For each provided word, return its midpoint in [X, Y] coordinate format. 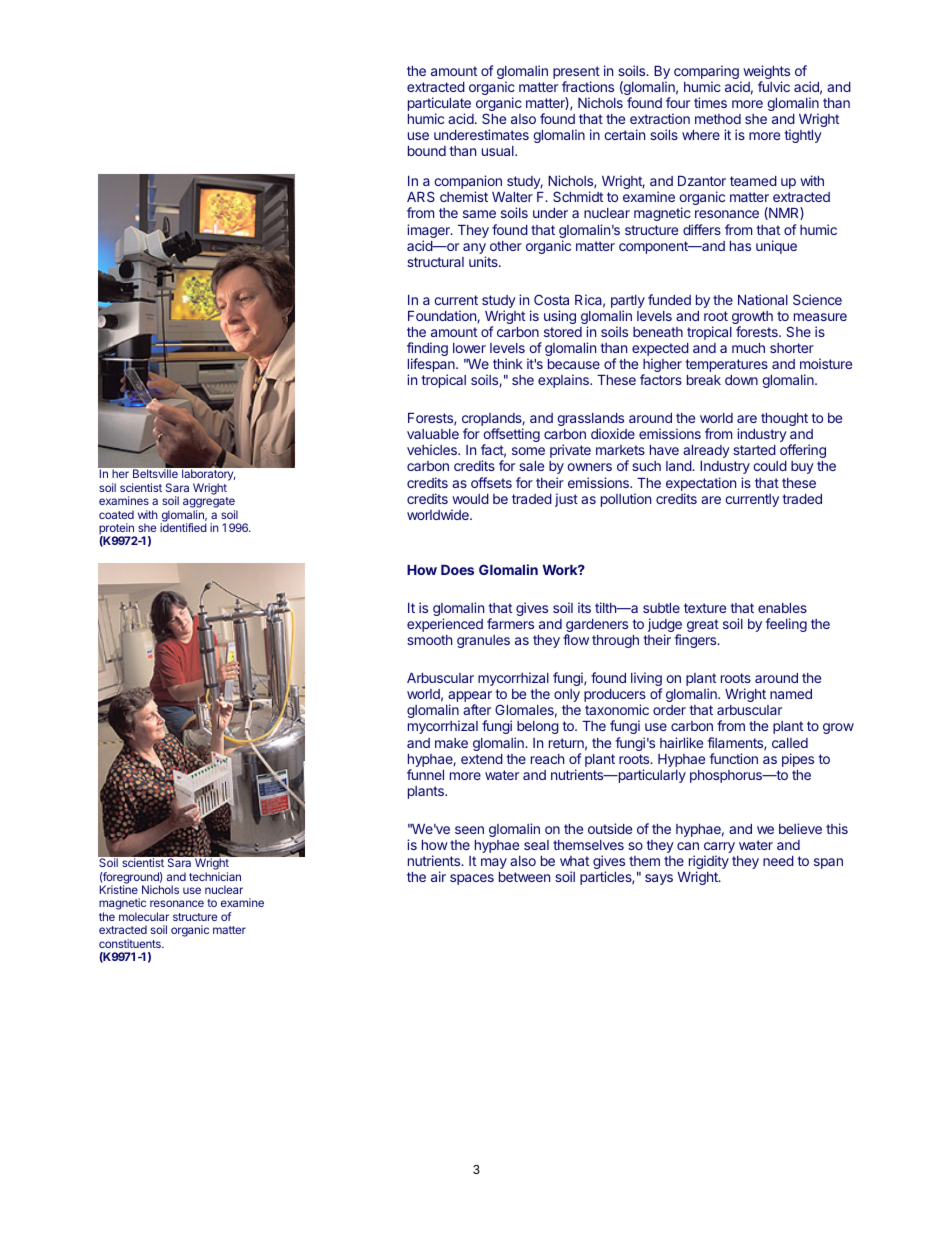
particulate [439, 105]
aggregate [210, 504]
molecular [144, 916]
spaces [472, 879]
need [778, 861]
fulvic [774, 86]
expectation [701, 484]
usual [499, 151]
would [470, 499]
